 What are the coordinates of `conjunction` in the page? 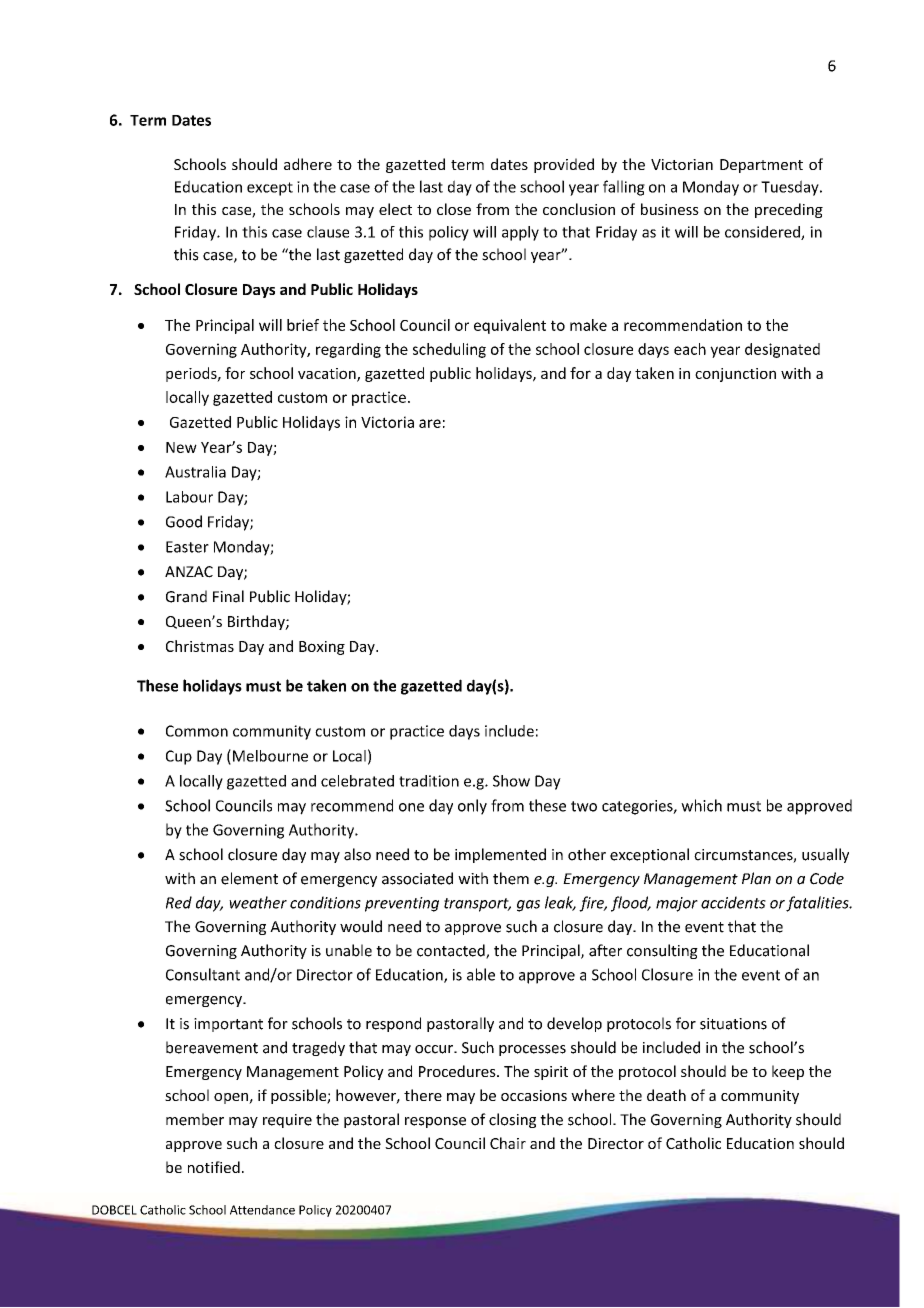 It's located at (735, 375).
